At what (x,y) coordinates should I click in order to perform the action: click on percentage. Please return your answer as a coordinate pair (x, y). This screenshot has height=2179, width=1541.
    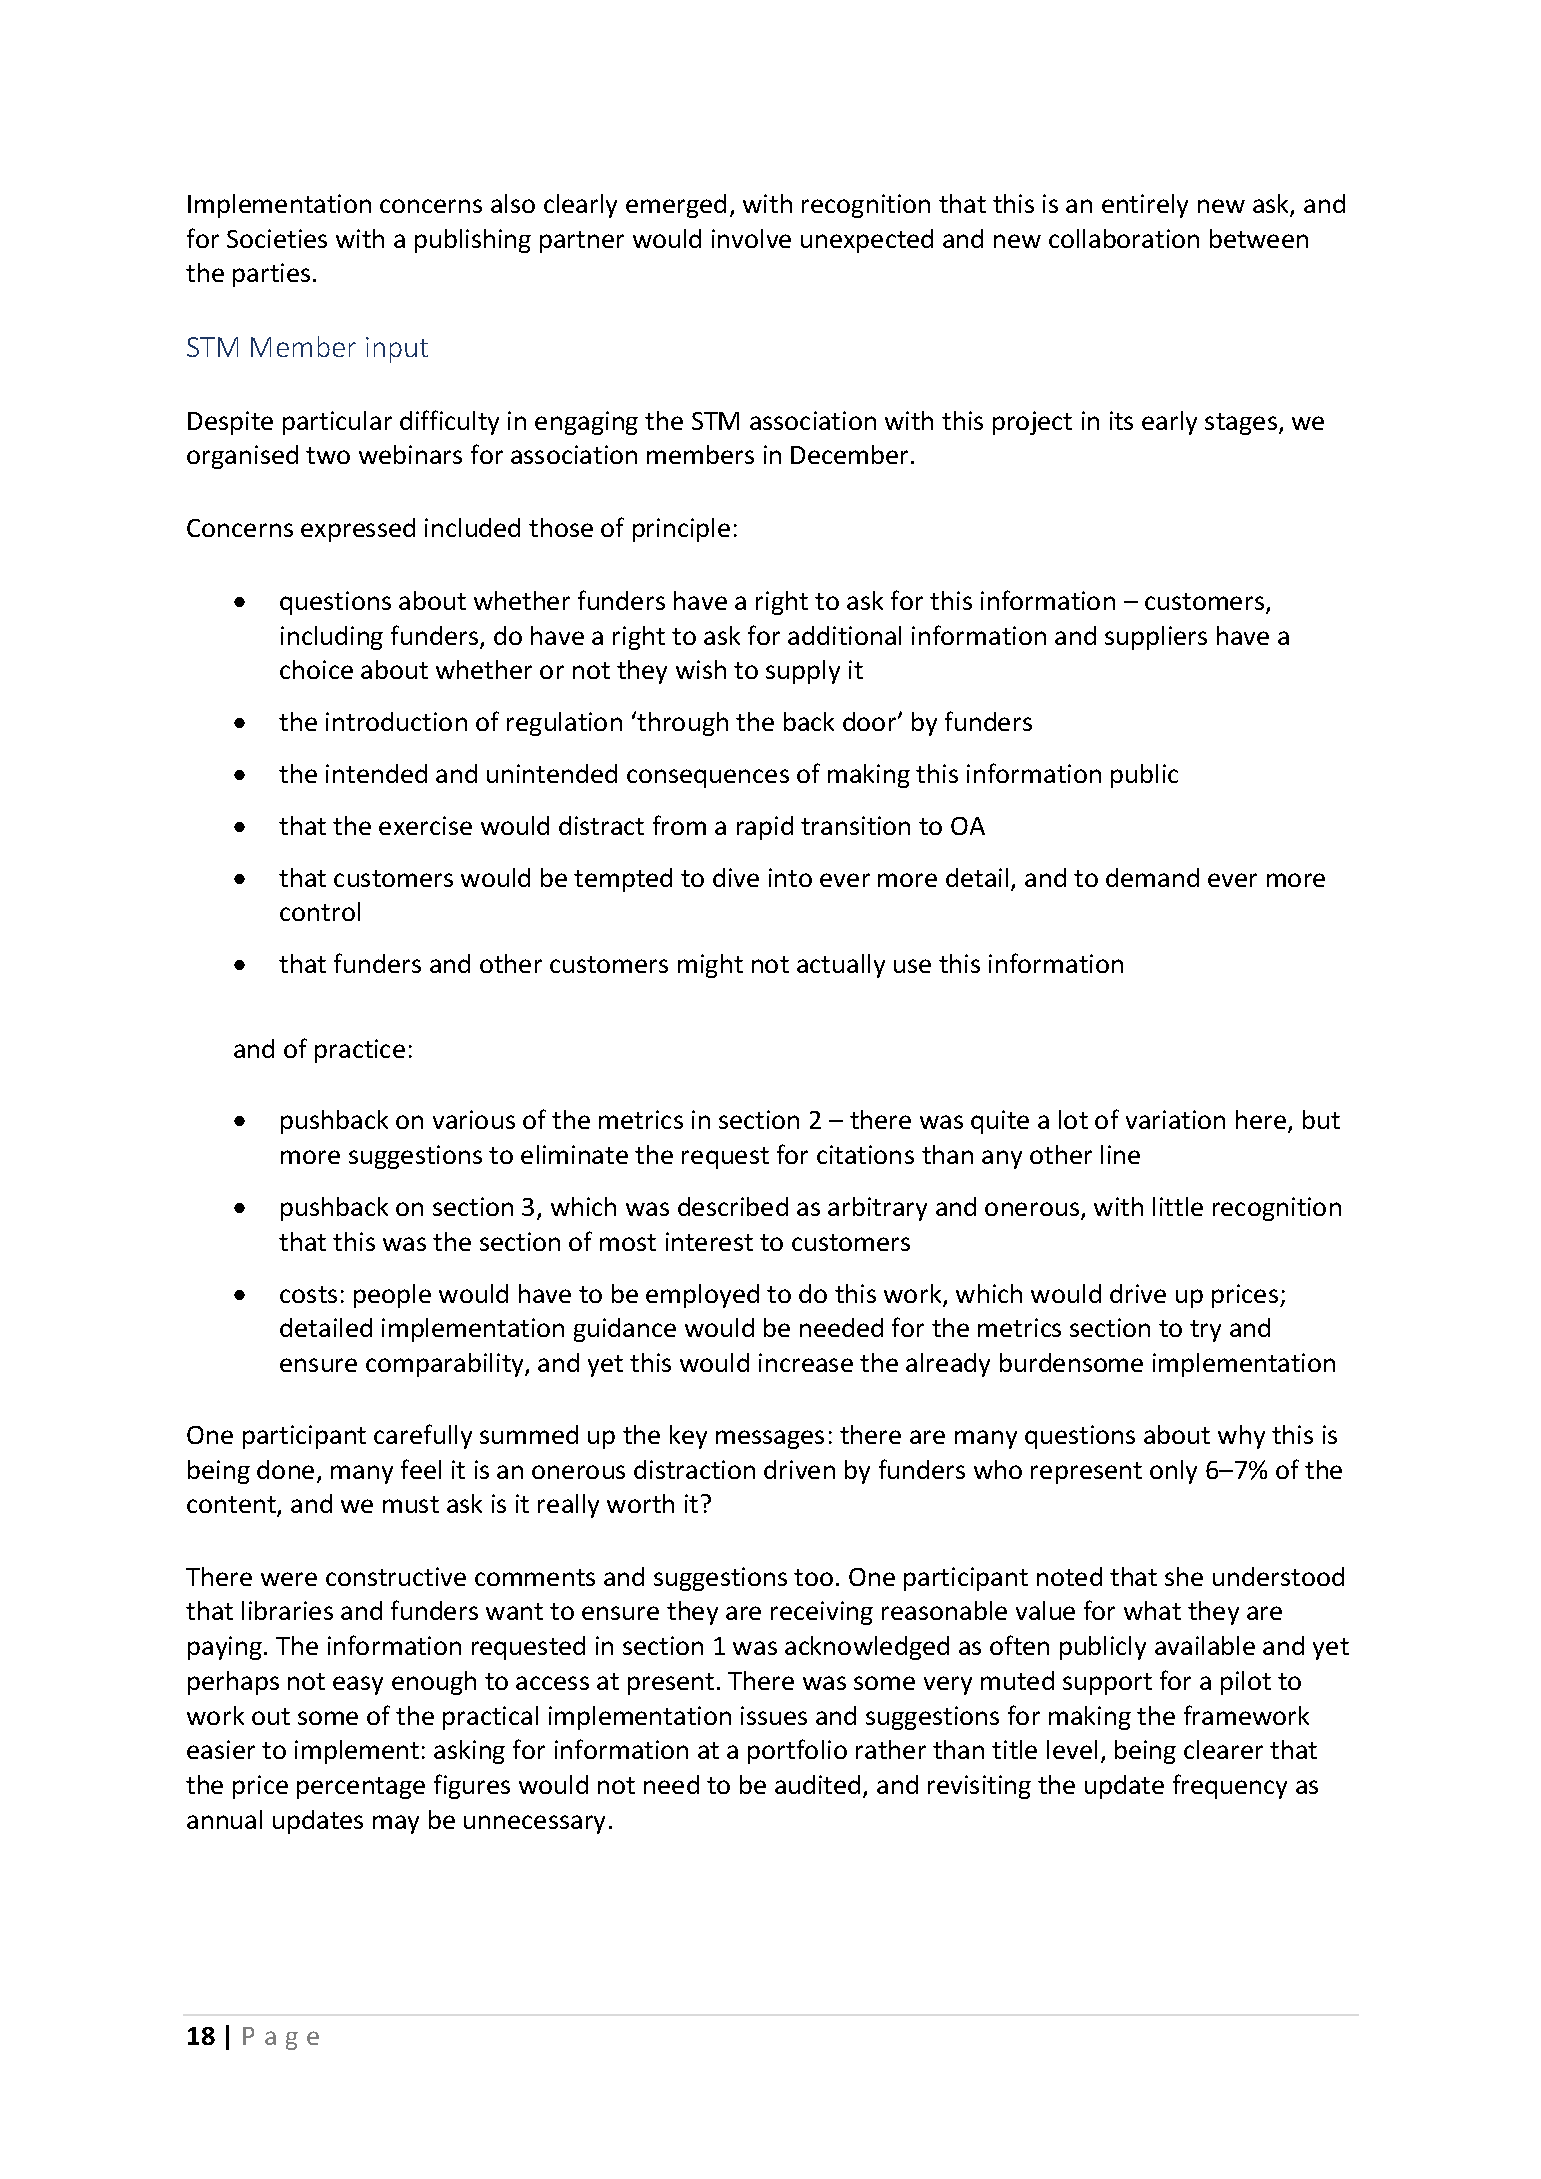
    Looking at the image, I should click on (361, 1788).
